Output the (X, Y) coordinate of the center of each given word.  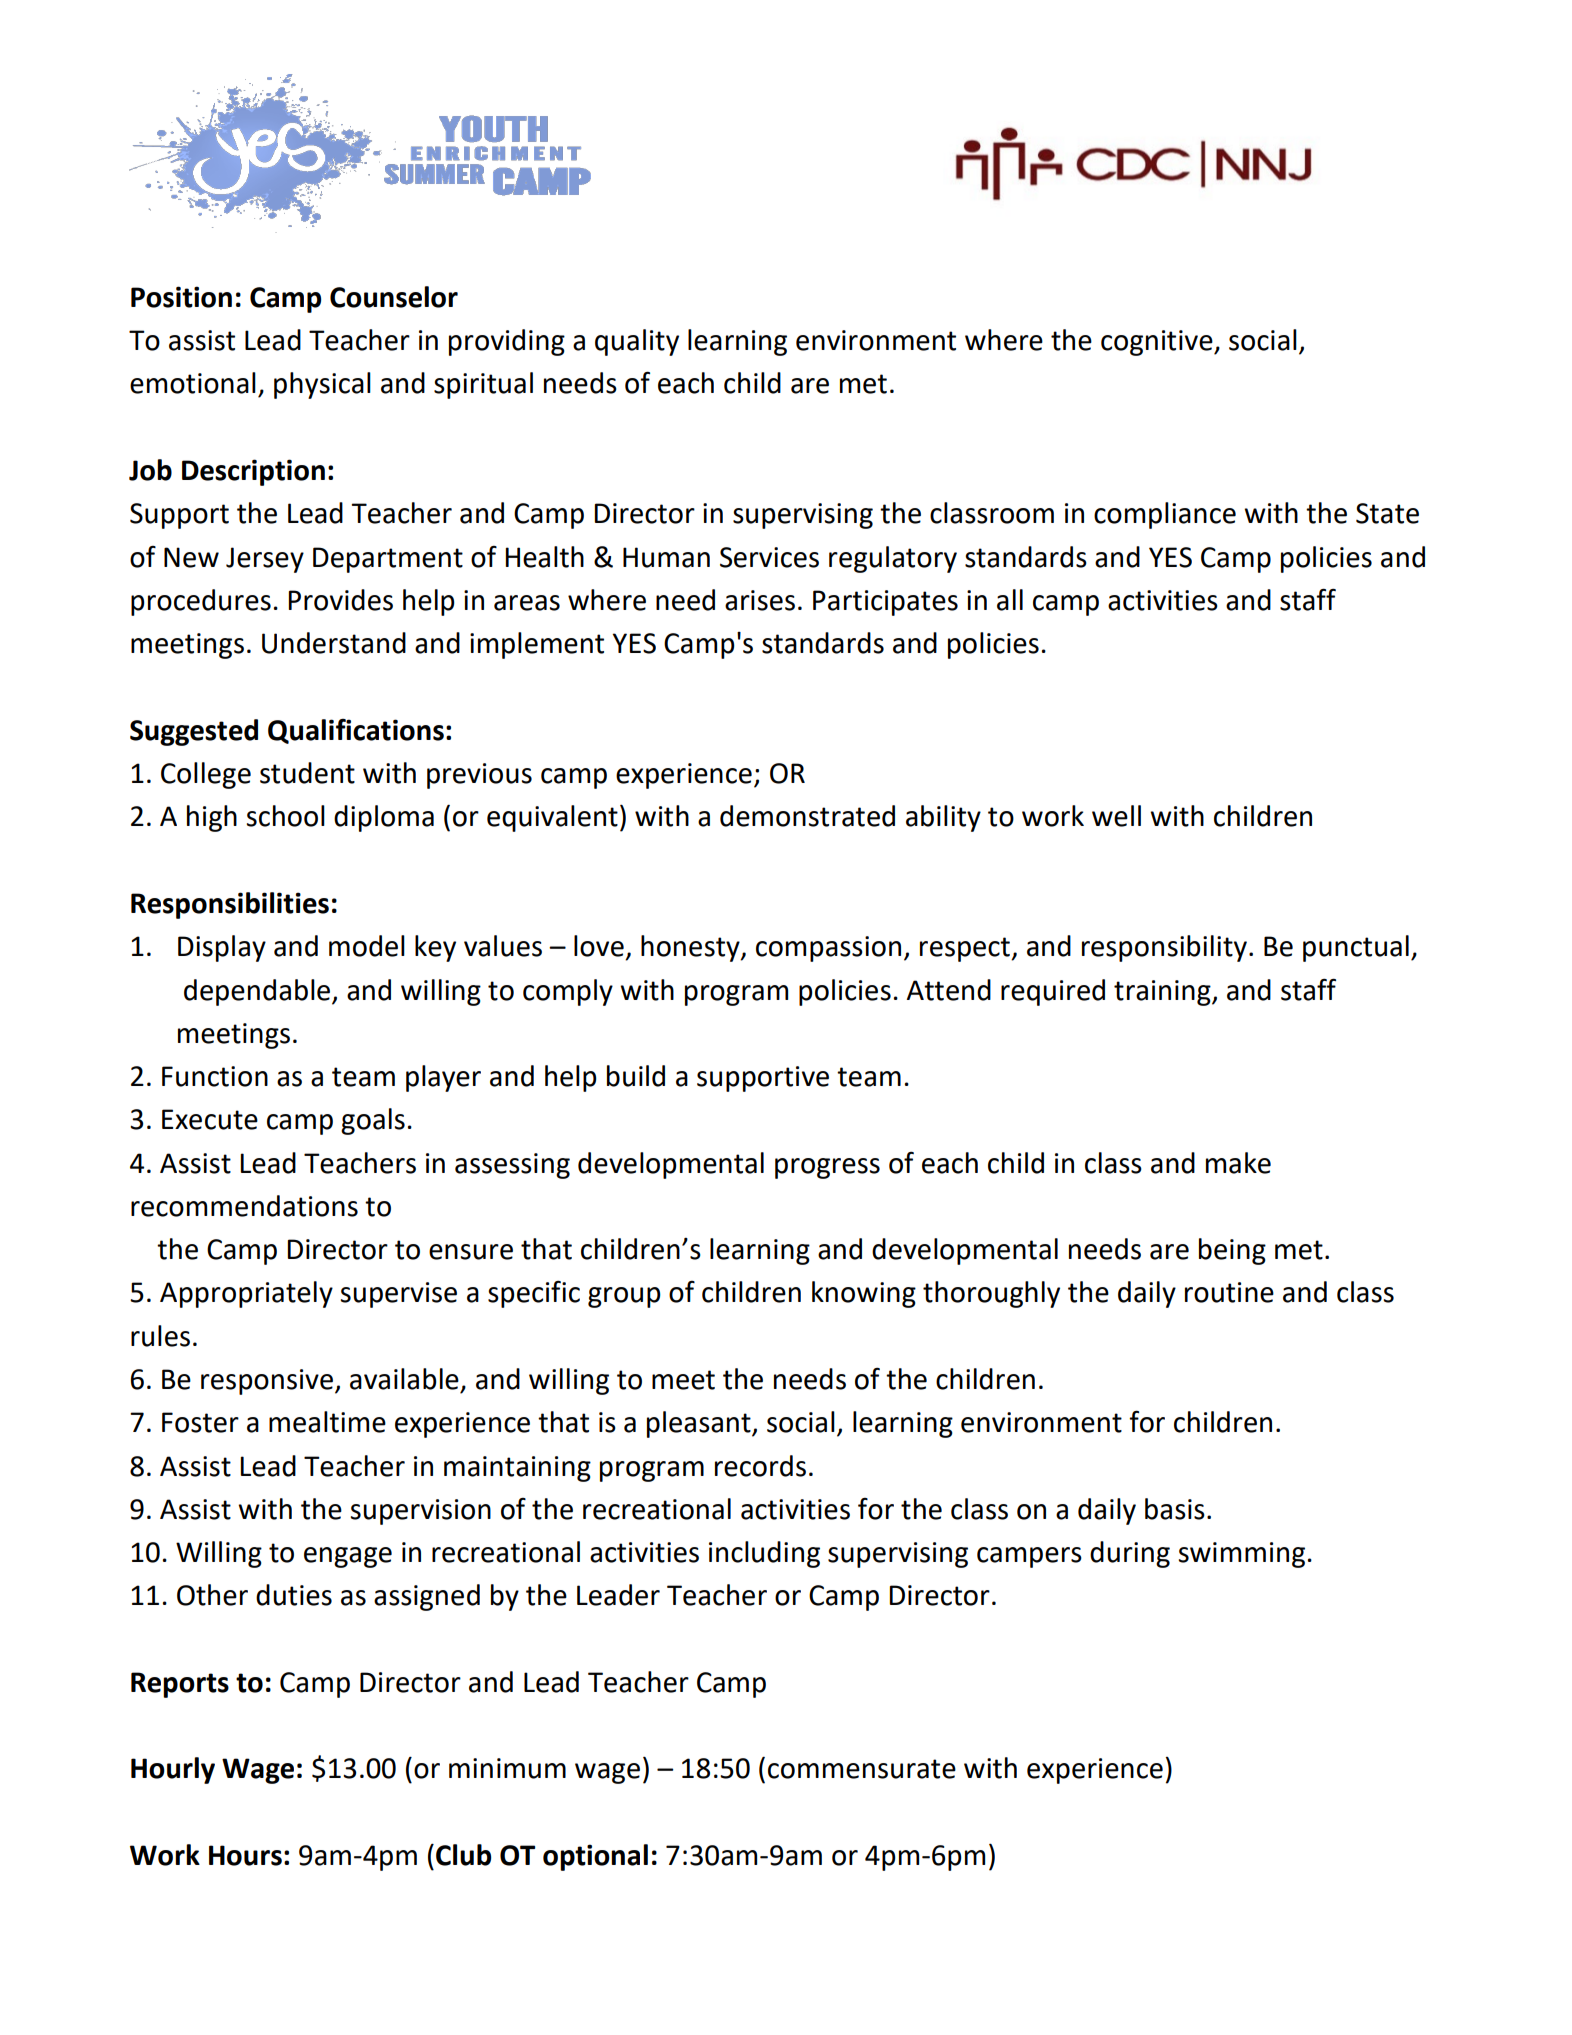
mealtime (327, 1422)
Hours (245, 1855)
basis (1175, 1509)
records (760, 1466)
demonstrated (807, 816)
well (1116, 816)
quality (637, 342)
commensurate (862, 1769)
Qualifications (356, 731)
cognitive (1158, 343)
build (636, 1076)
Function (215, 1076)
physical (322, 385)
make (1238, 1163)
